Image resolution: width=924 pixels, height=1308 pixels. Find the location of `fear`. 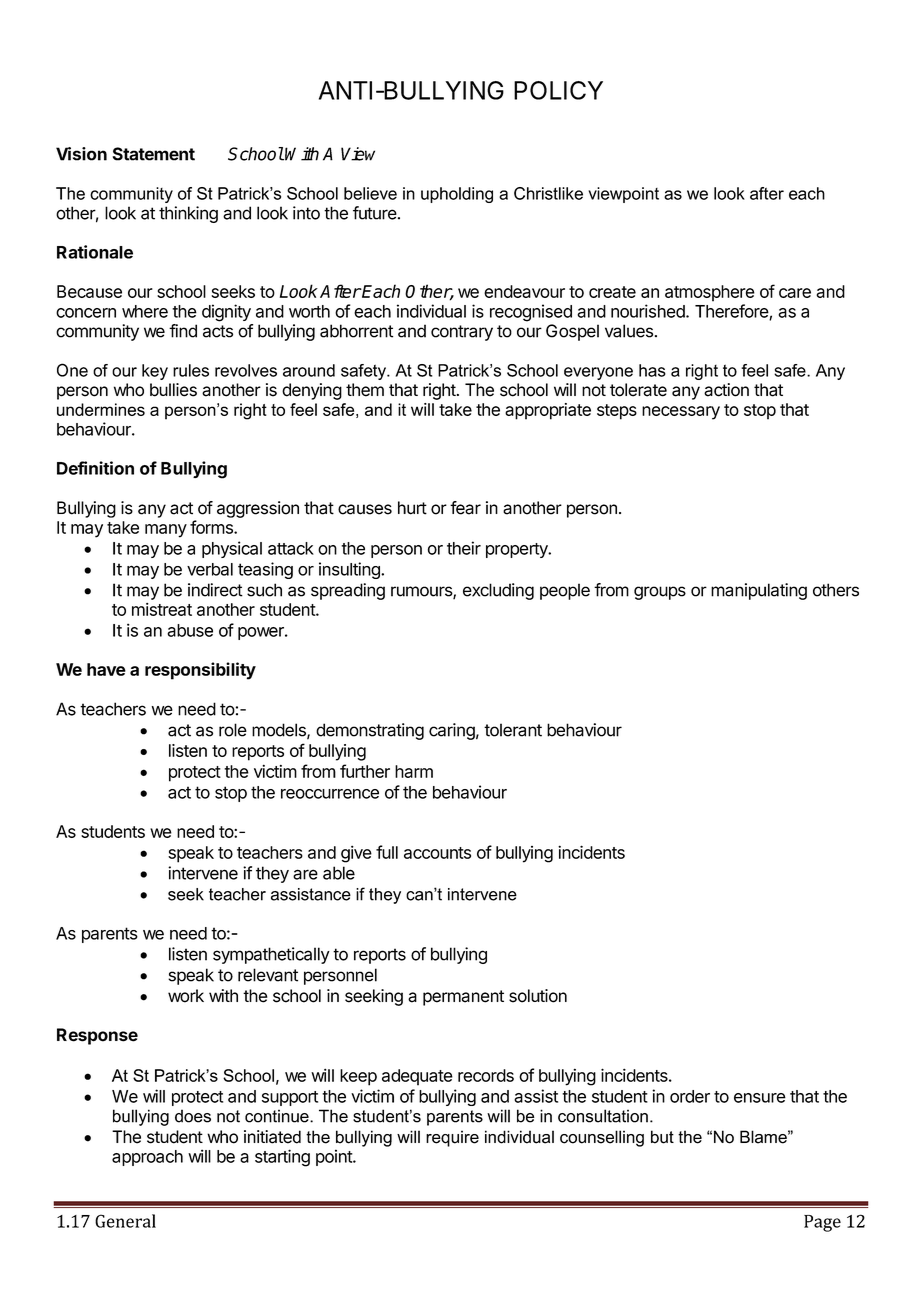

fear is located at coordinates (465, 508).
